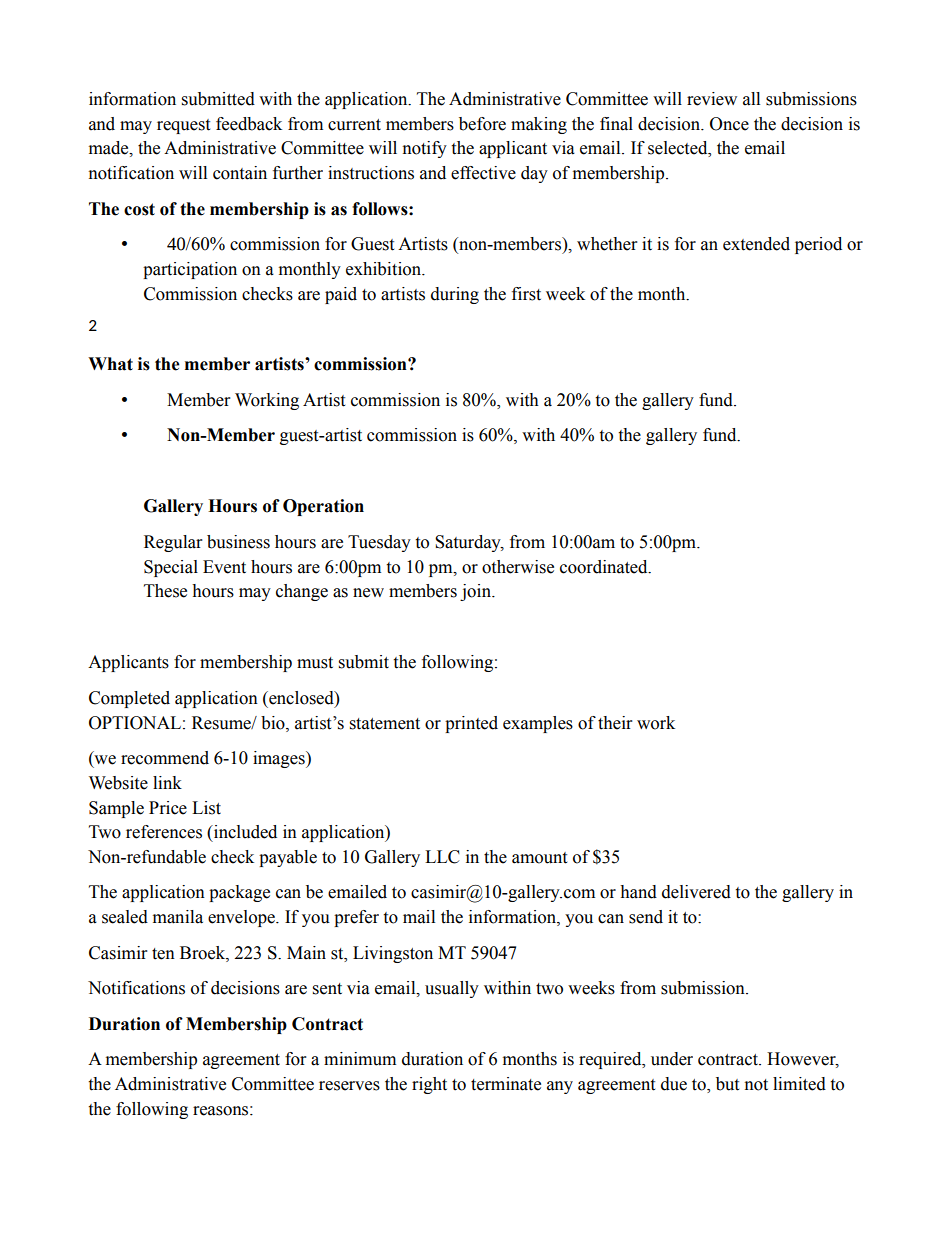 The width and height of the screenshot is (952, 1233). Describe the element at coordinates (183, 126) in the screenshot. I see `request` at that location.
